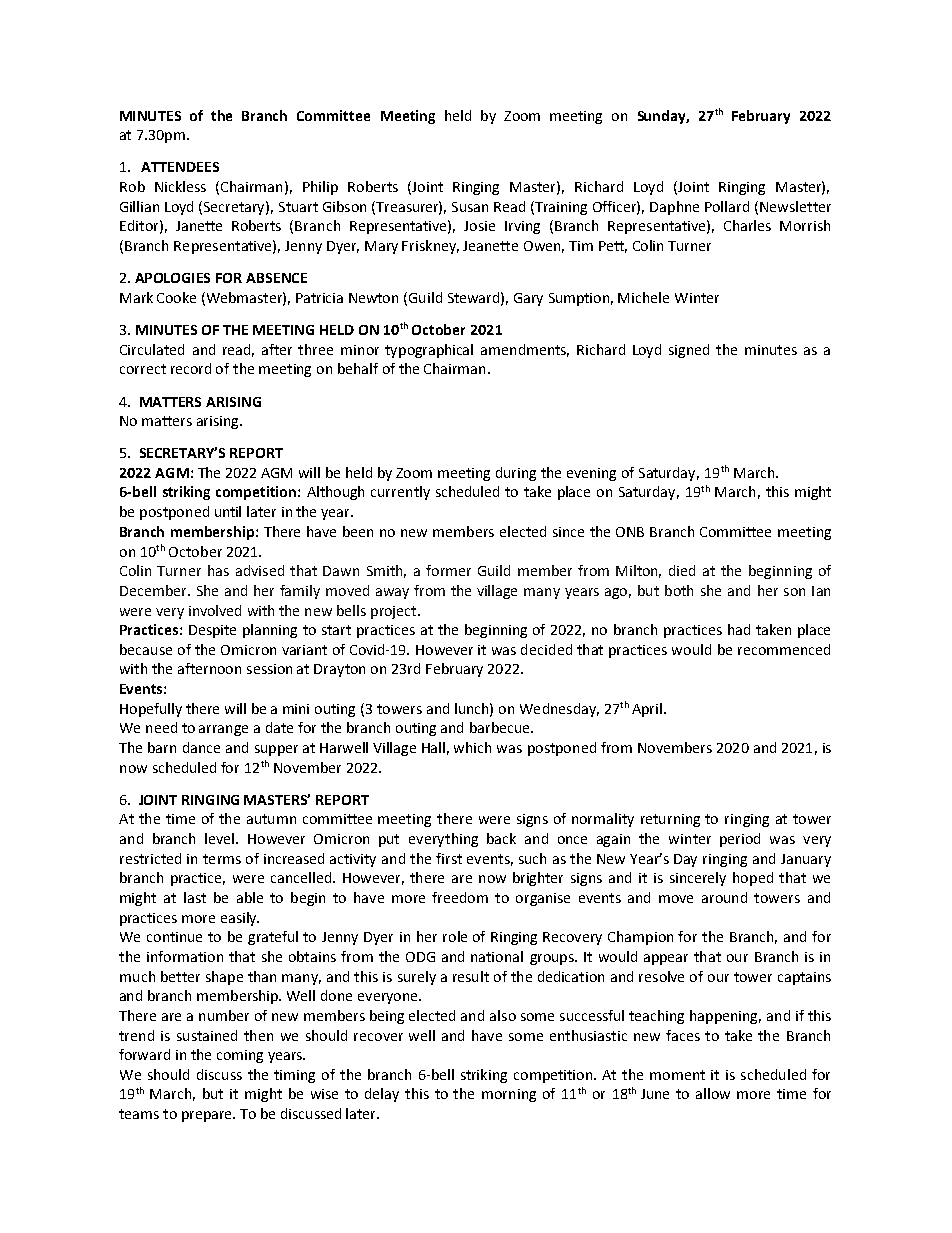 The height and width of the image is (1233, 952). Describe the element at coordinates (208, 1116) in the image. I see `prepare` at that location.
